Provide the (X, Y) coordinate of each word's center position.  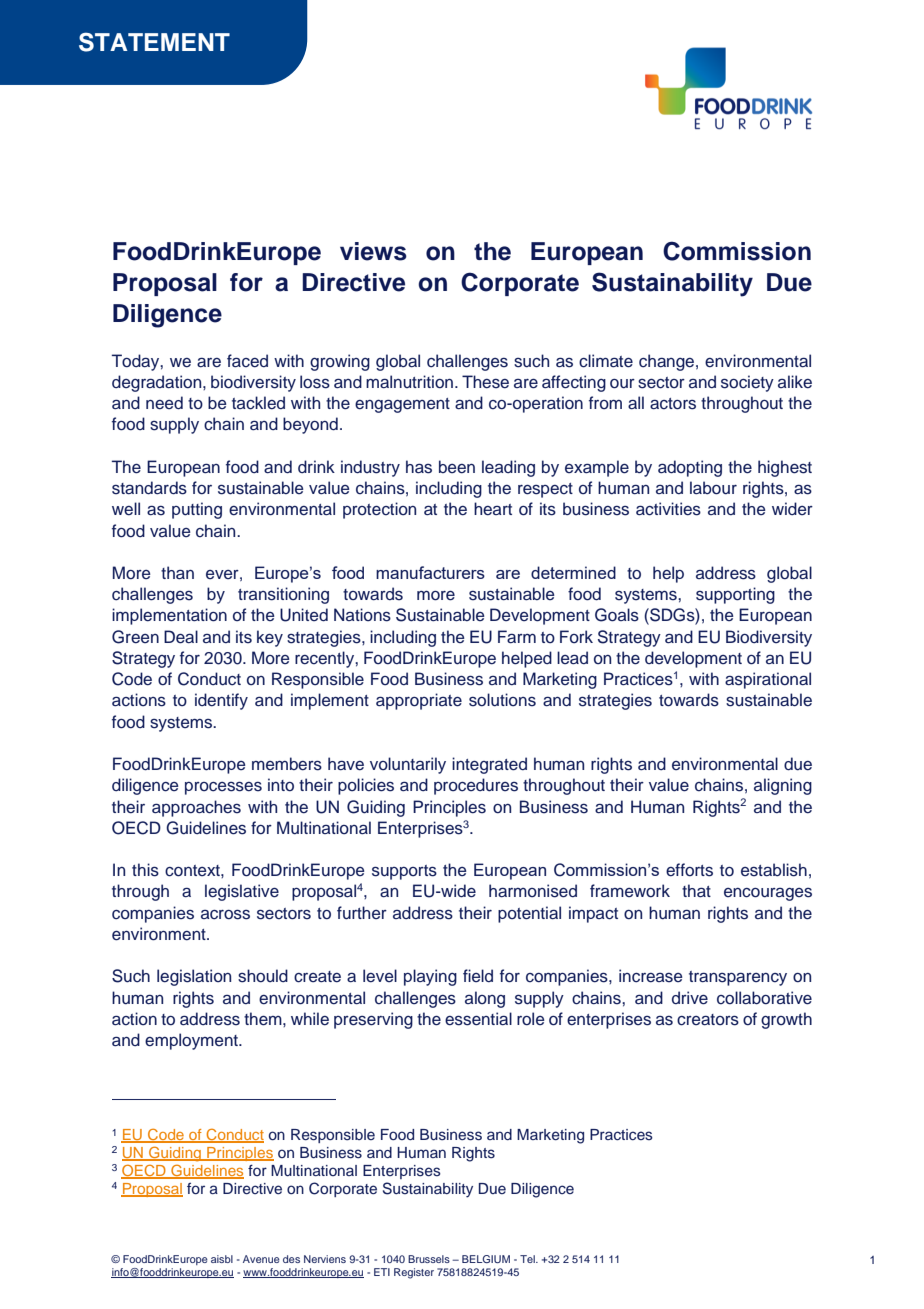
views (373, 251)
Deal (181, 637)
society (747, 383)
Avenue (261, 1259)
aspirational (768, 680)
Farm (517, 637)
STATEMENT (154, 42)
